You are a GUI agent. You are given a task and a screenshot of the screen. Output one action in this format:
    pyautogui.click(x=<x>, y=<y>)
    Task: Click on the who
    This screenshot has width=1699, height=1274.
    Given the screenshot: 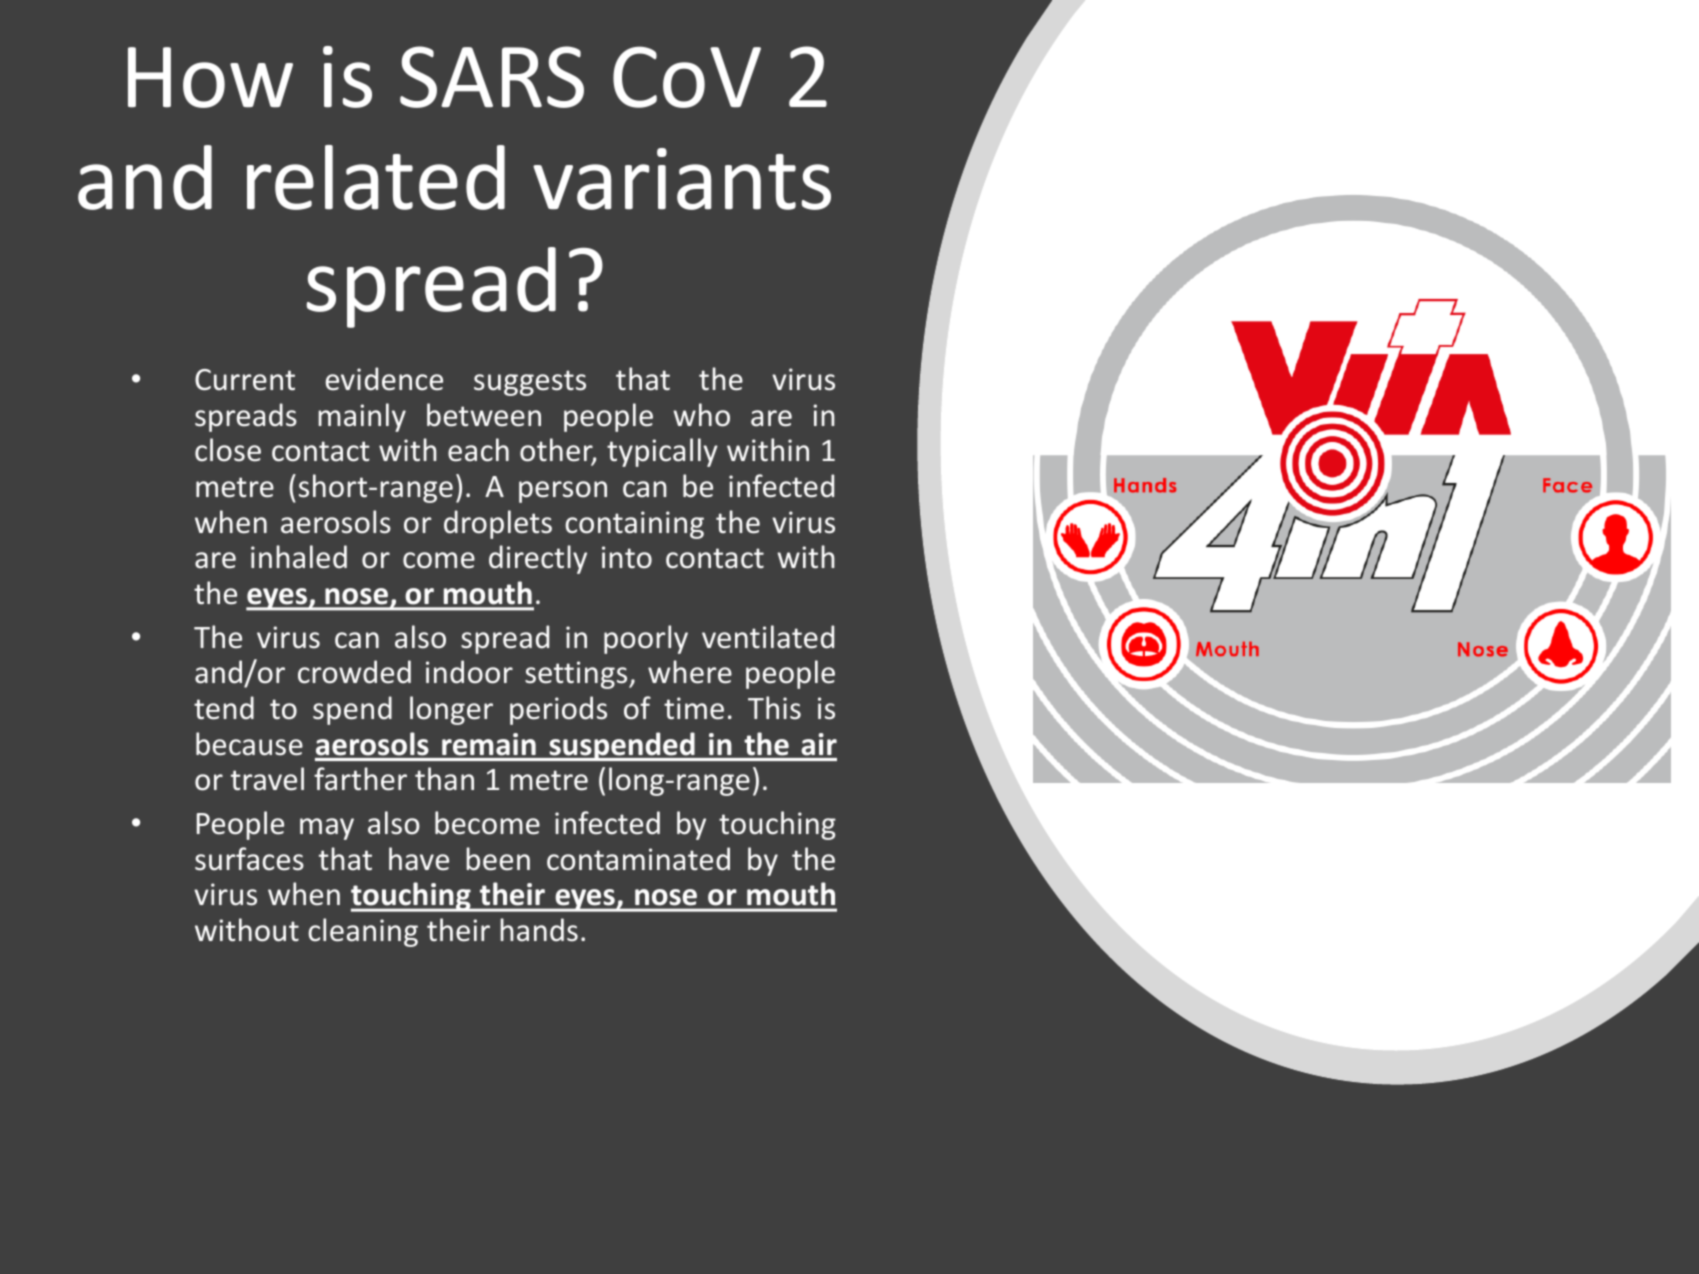 What is the action you would take?
    pyautogui.click(x=701, y=415)
